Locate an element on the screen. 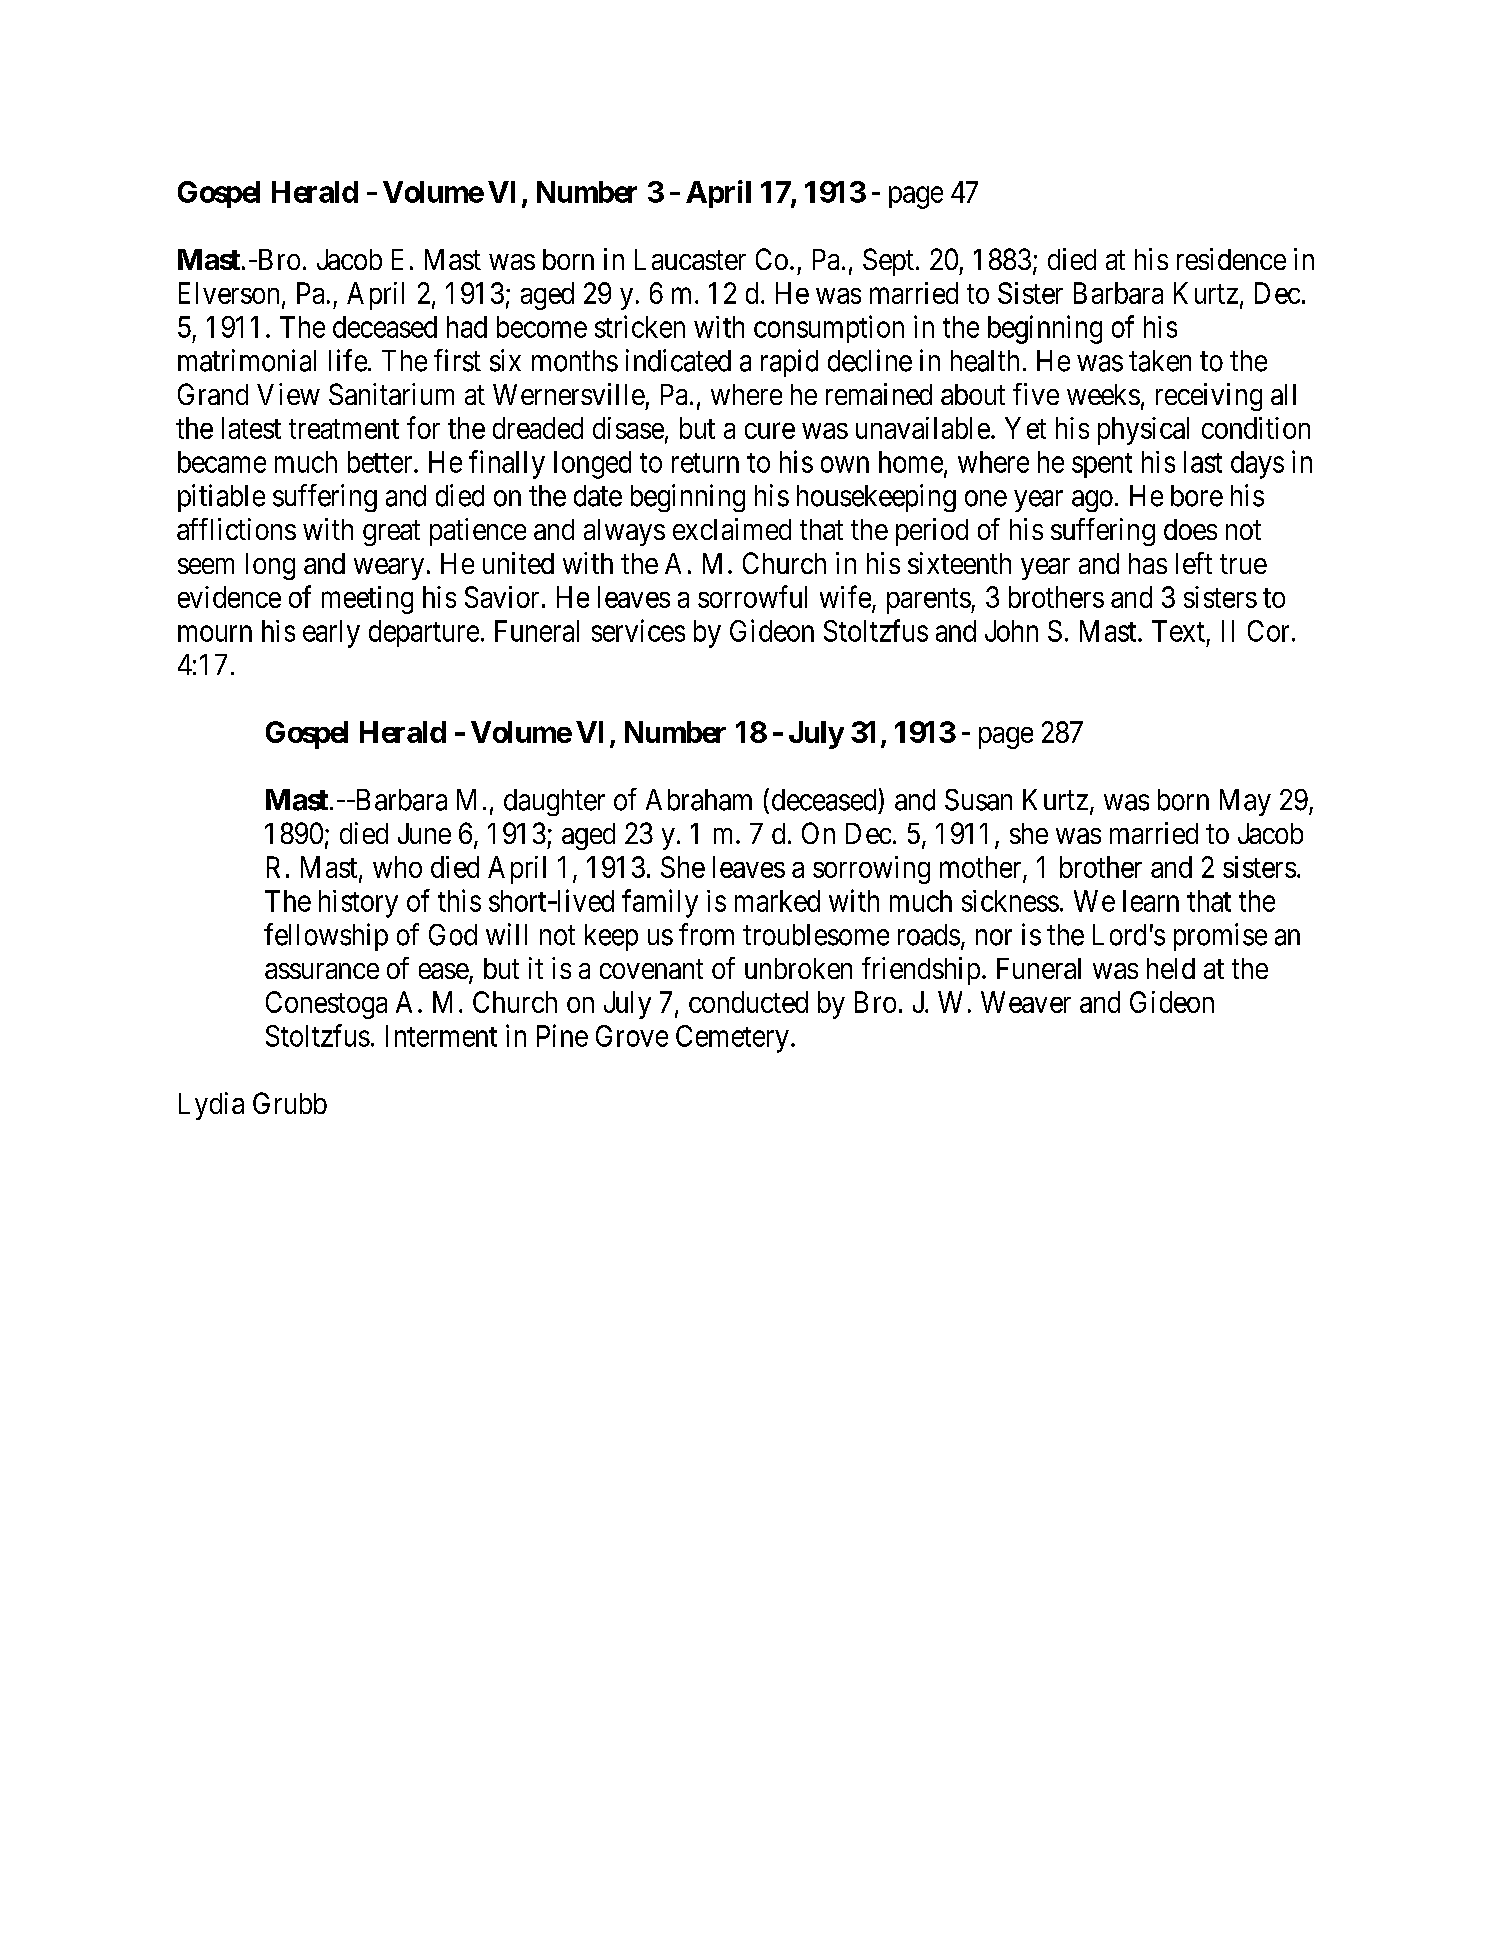 Image resolution: width=1497 pixels, height=1937 pixels. residence is located at coordinates (1231, 259).
